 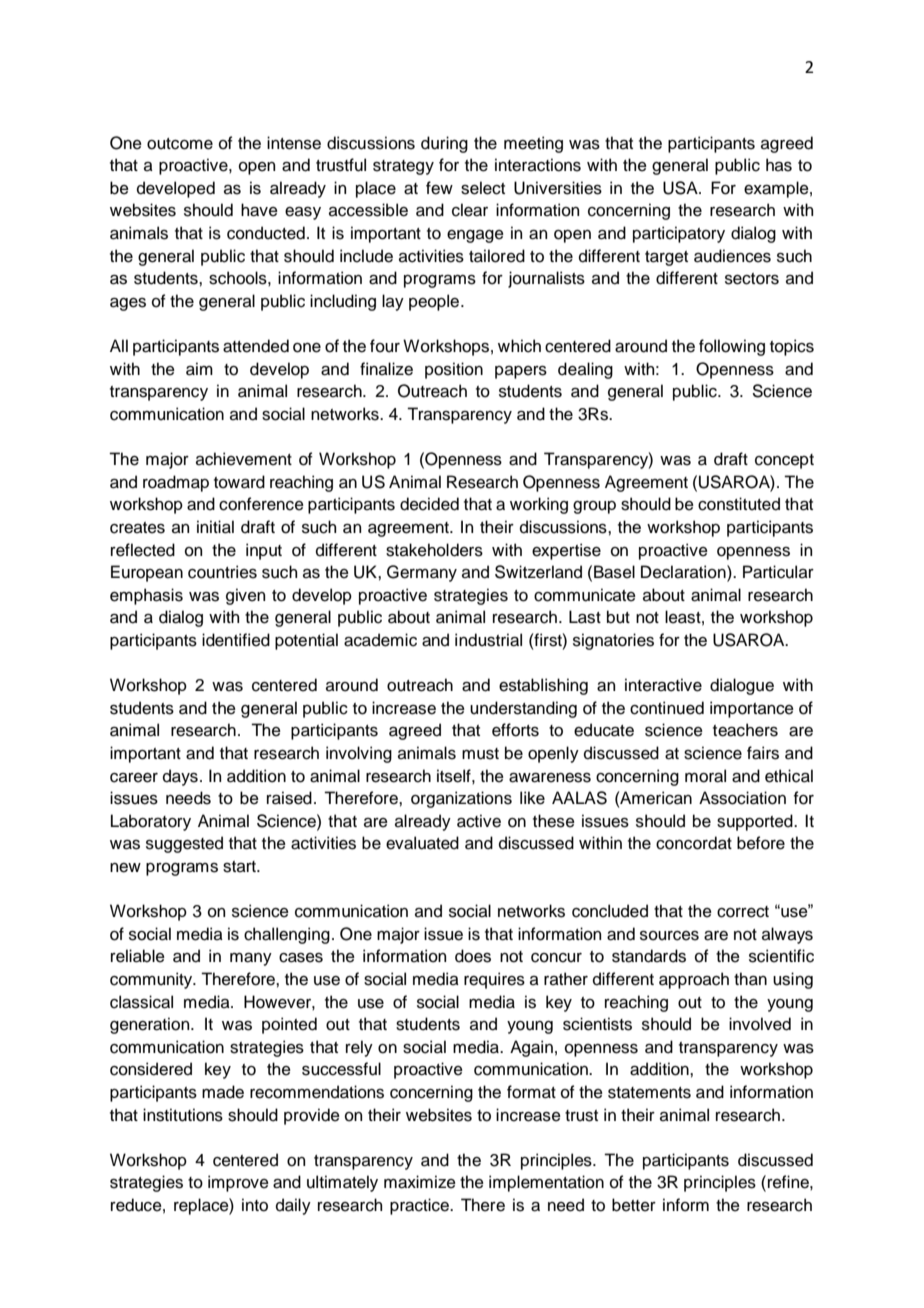 I want to click on outcome, so click(x=180, y=144).
